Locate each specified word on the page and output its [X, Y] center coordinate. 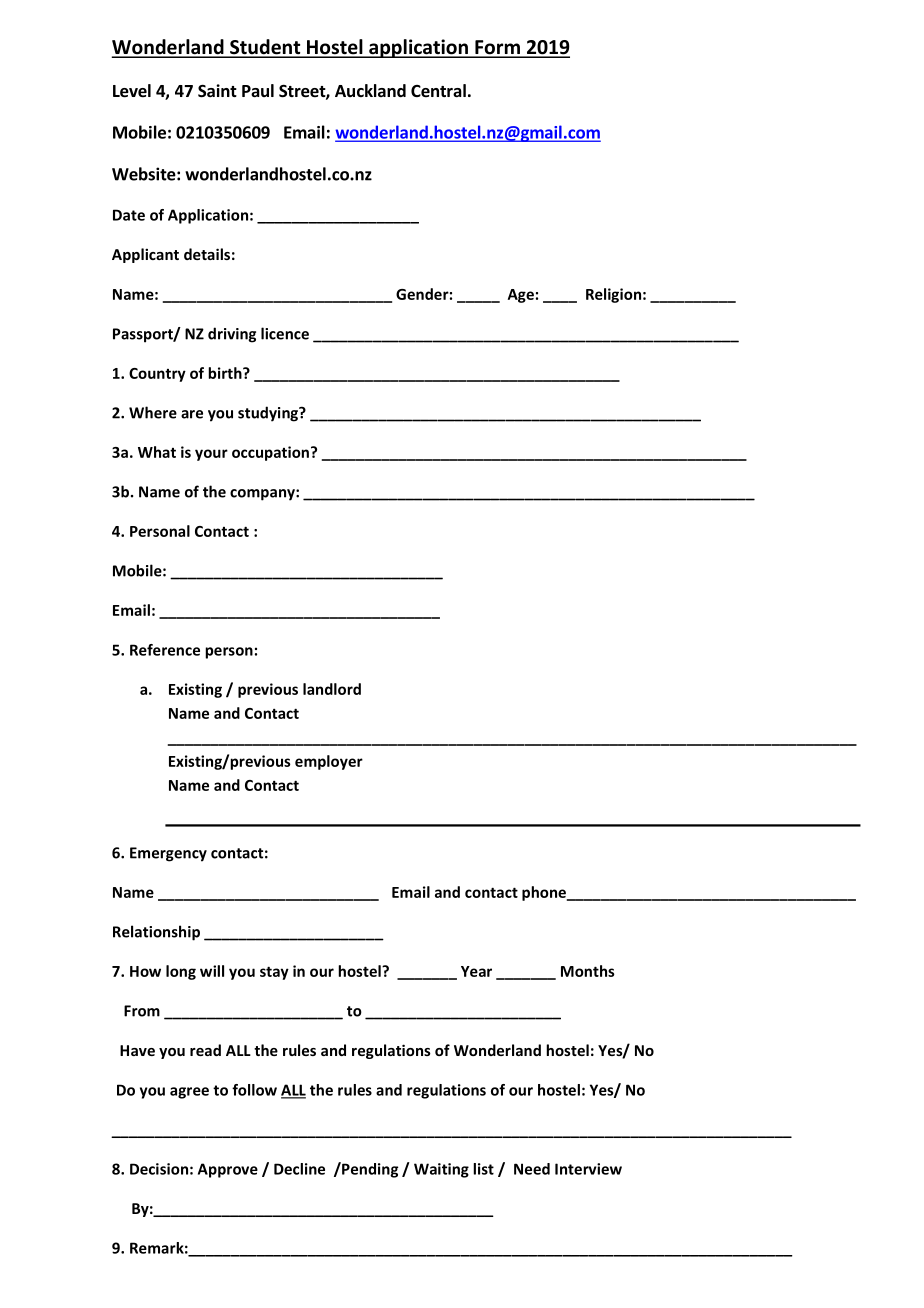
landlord [332, 689]
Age [521, 296]
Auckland [370, 91]
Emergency [168, 854]
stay [274, 973]
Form [497, 48]
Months [588, 971]
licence [285, 333]
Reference [165, 650]
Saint [217, 91]
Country [157, 375]
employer [329, 762]
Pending [369, 1170]
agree [189, 1093]
